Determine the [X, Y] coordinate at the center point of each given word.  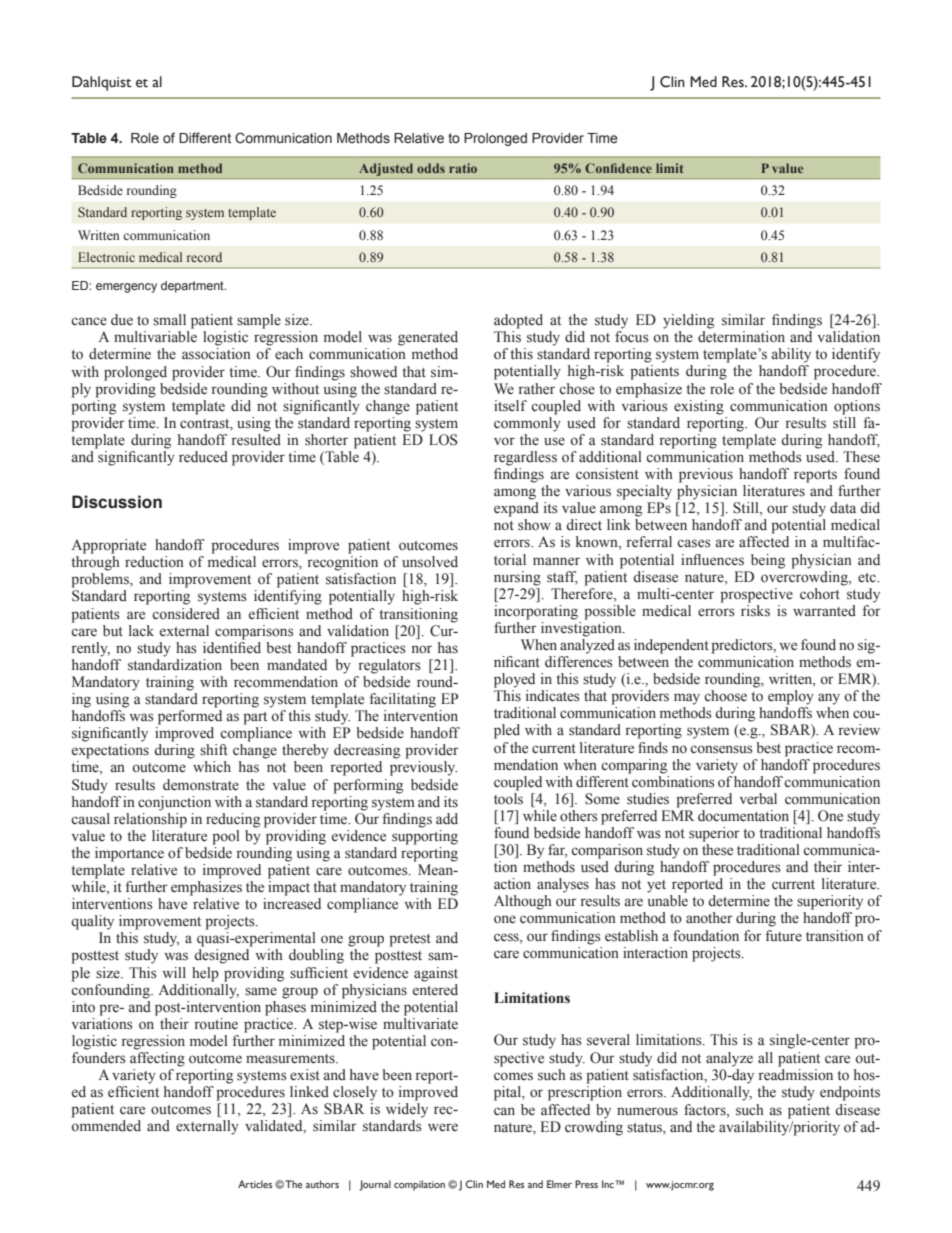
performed [190, 717]
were [443, 1127]
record [204, 257]
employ [791, 697]
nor [422, 649]
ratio [463, 168]
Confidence [618, 168]
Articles [255, 1184]
